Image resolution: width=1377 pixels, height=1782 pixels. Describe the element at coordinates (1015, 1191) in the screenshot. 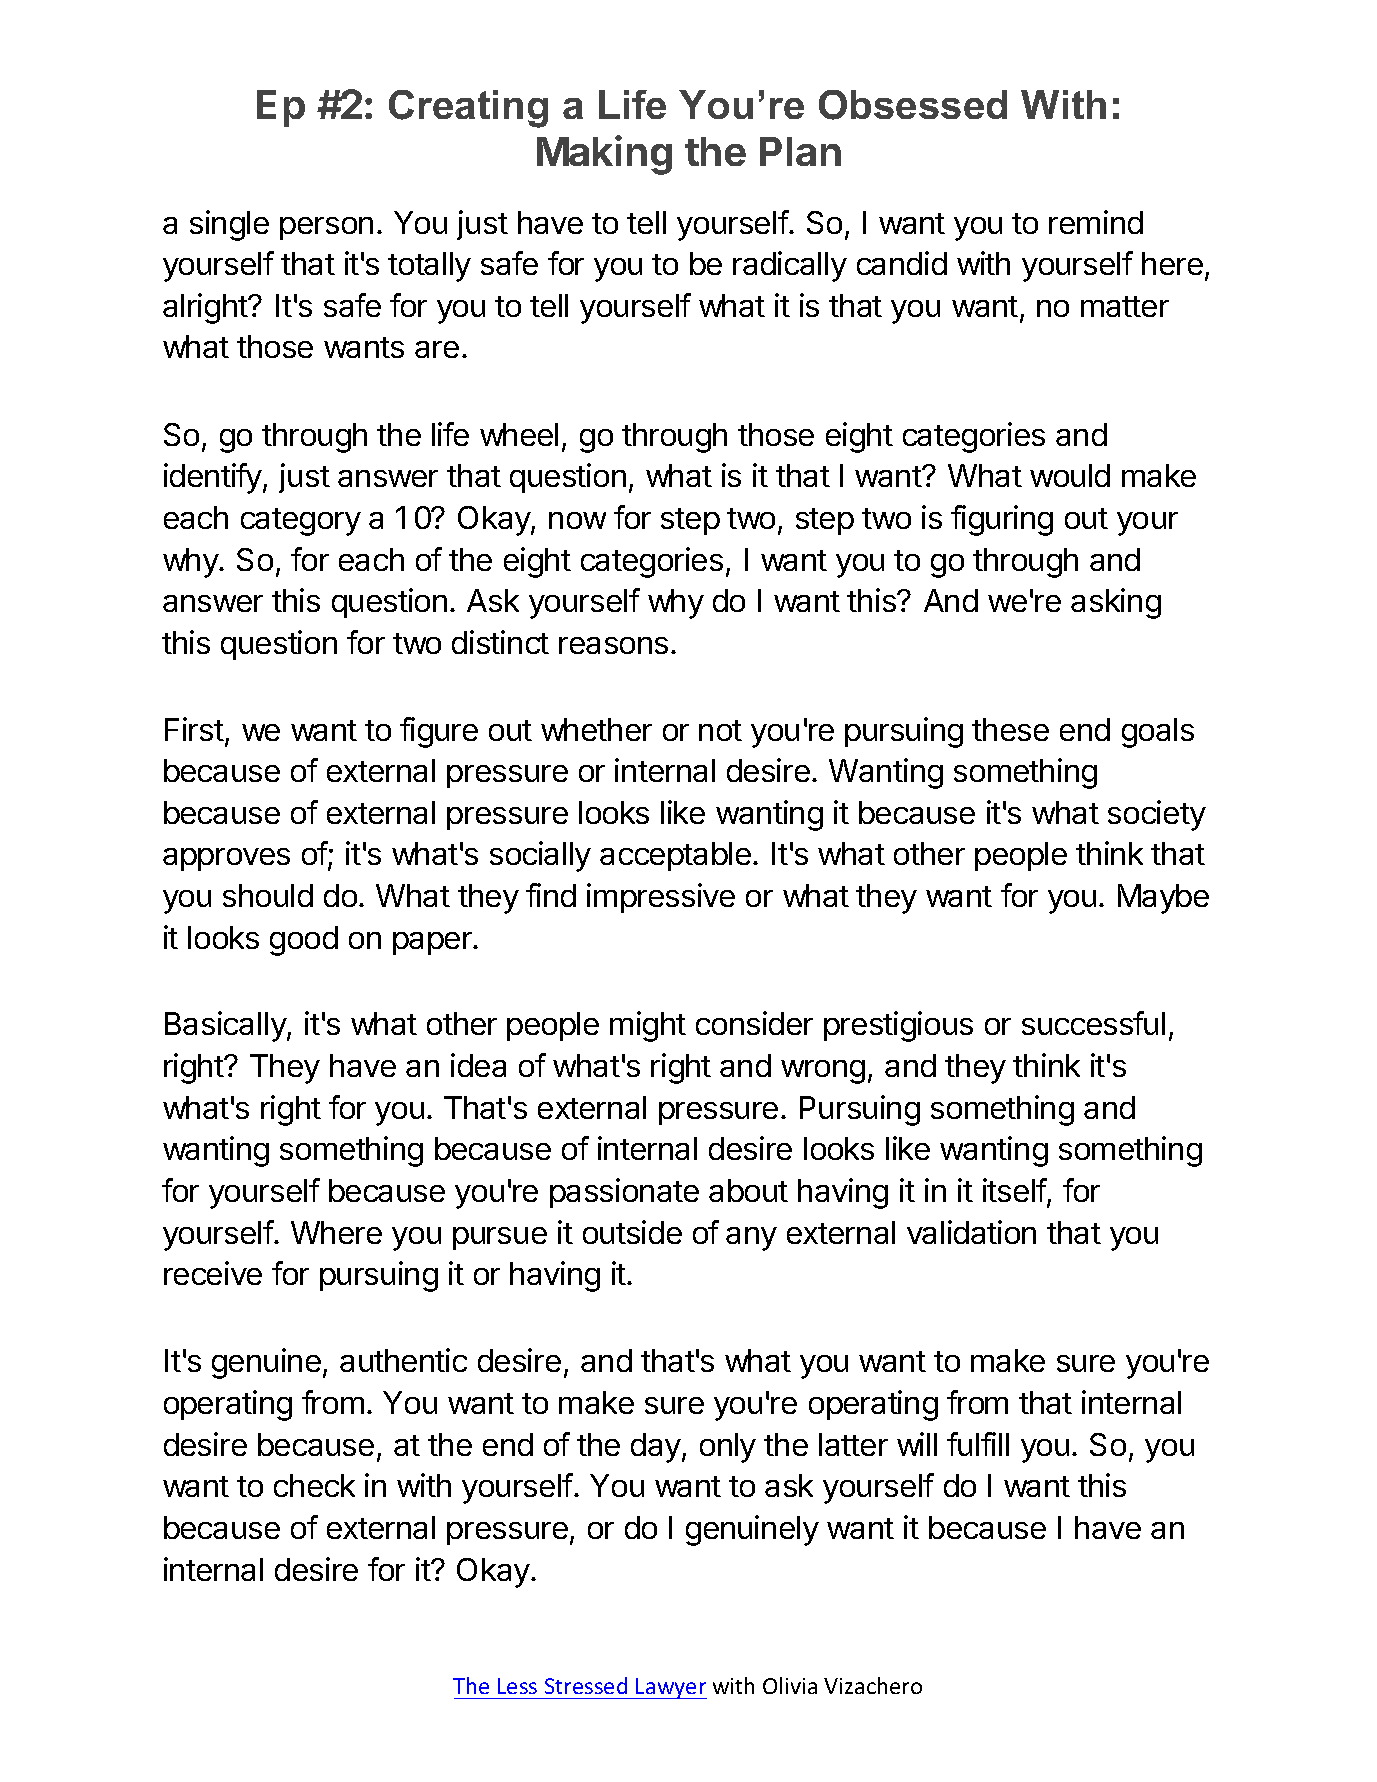

I see `itself` at that location.
